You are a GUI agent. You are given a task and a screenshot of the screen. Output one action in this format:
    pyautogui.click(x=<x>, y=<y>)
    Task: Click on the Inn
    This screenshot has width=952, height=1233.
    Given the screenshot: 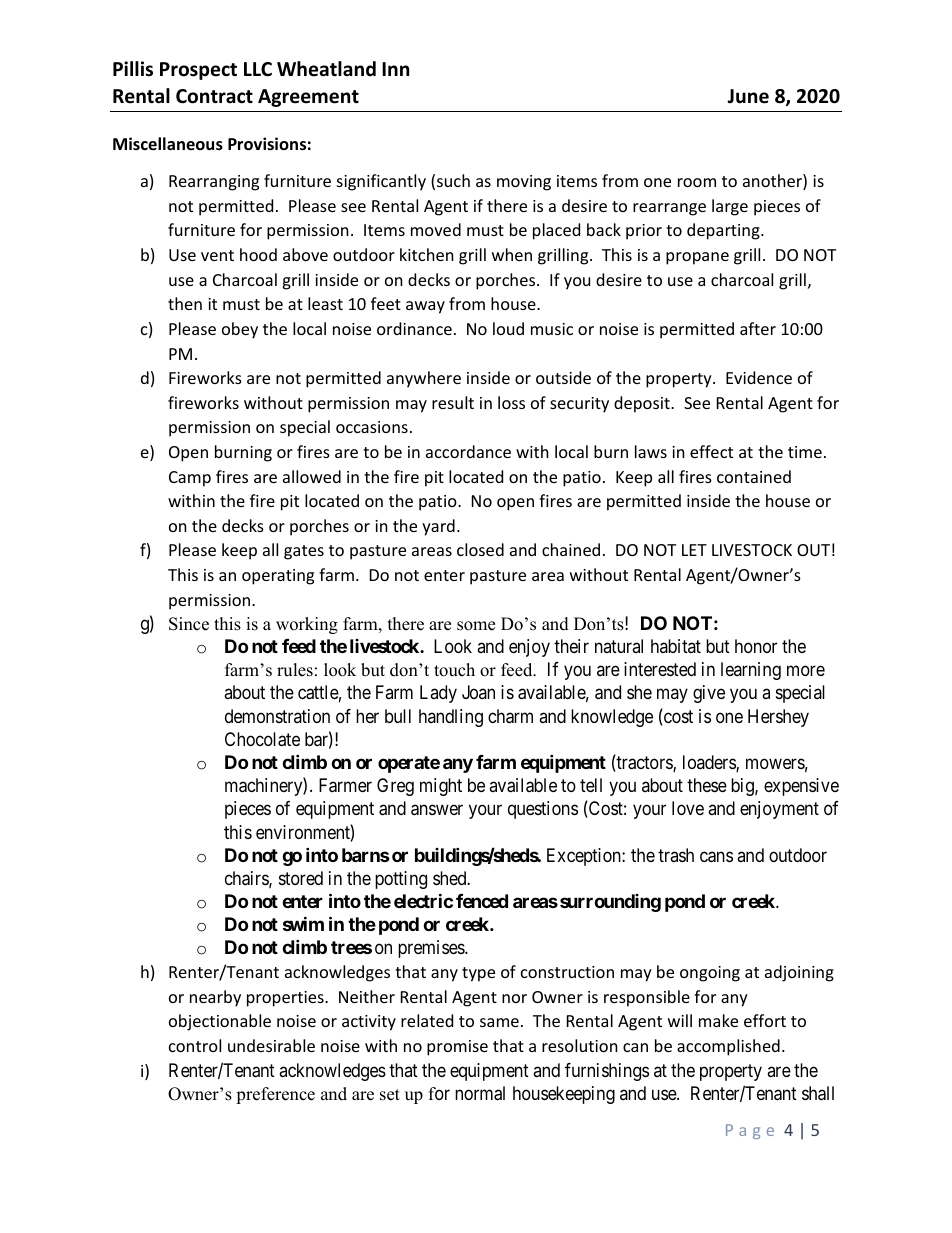 What is the action you would take?
    pyautogui.click(x=395, y=69)
